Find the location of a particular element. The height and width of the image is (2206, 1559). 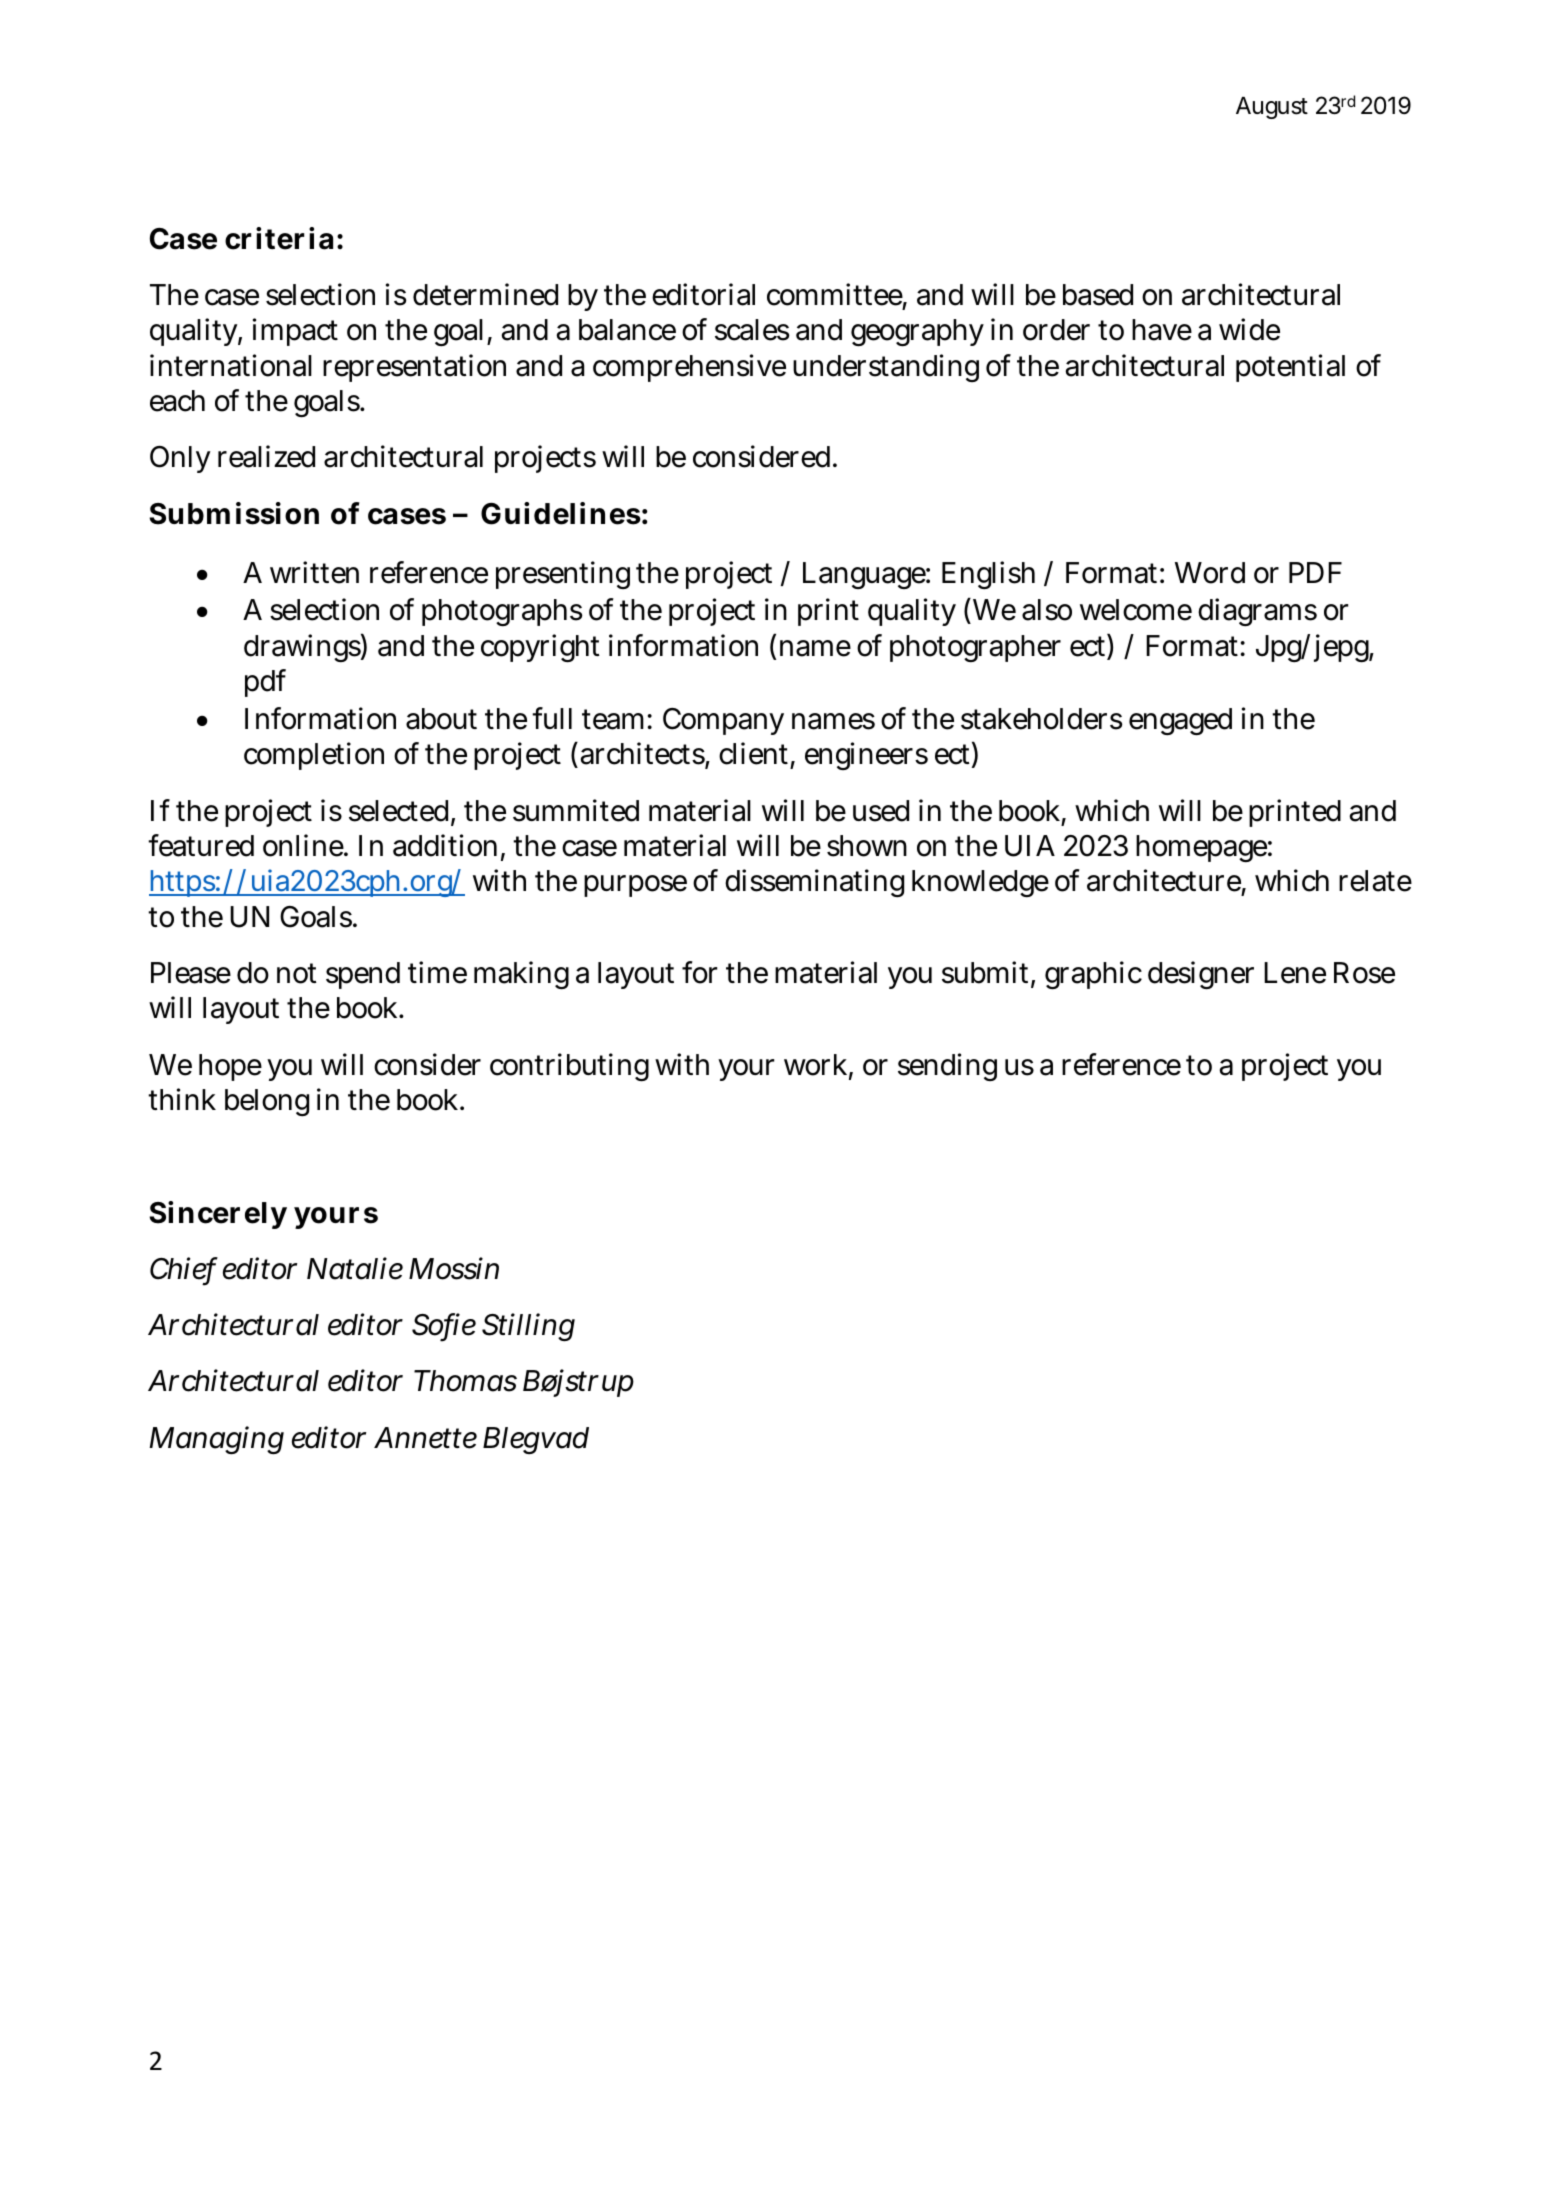

scales is located at coordinates (752, 330).
